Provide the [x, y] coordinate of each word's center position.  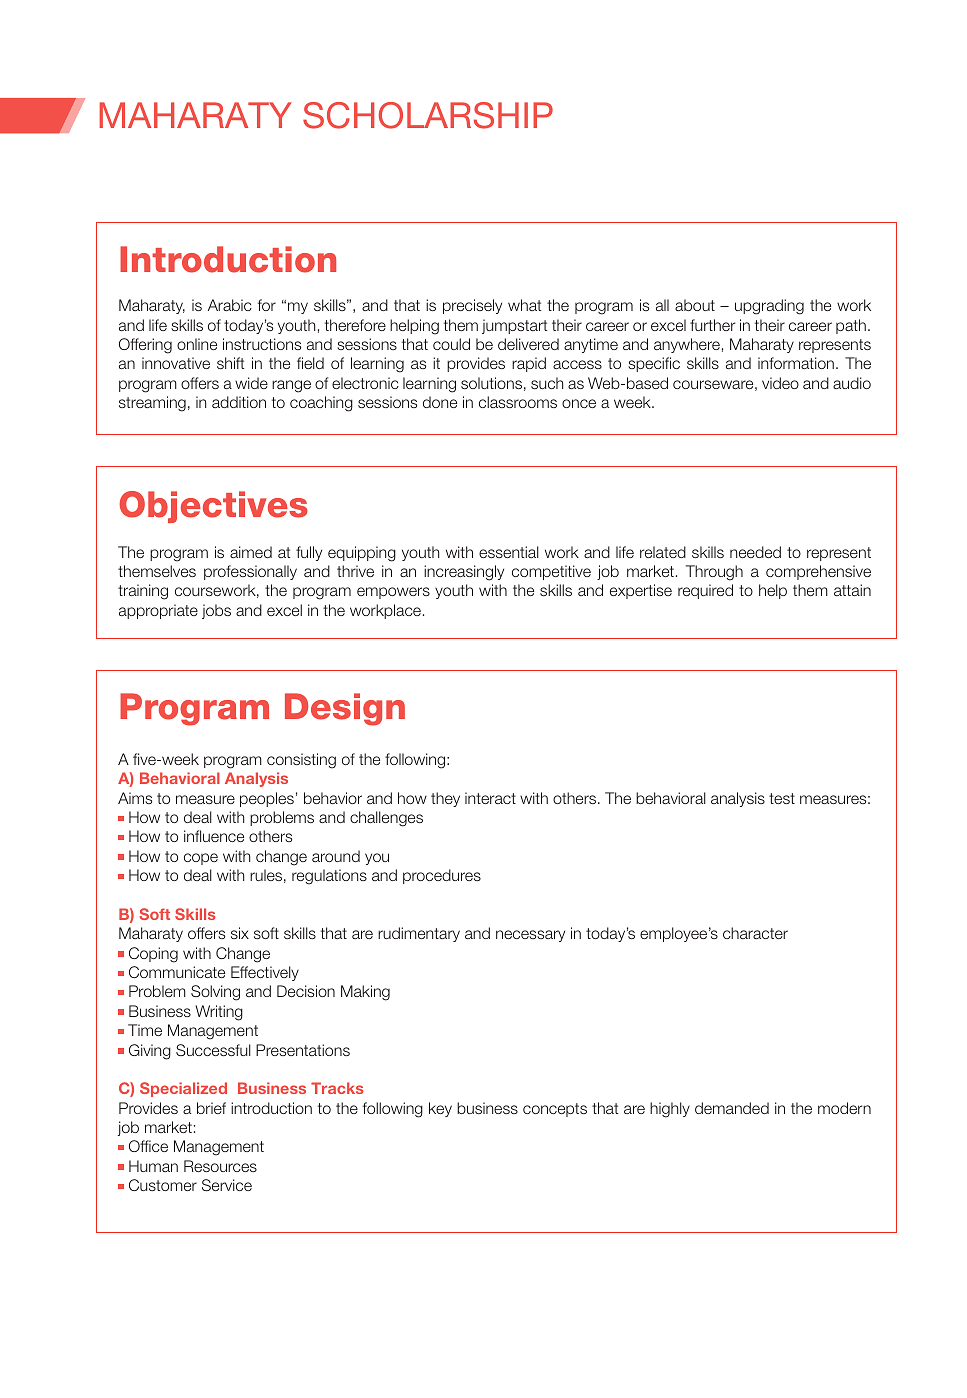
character [755, 933]
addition [239, 402]
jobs [216, 611]
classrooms [518, 402]
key [440, 1109]
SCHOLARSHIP [428, 115]
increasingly [464, 573]
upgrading [769, 307]
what [525, 305]
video [780, 383]
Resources [220, 1166]
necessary [530, 936]
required [705, 591]
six [240, 933]
